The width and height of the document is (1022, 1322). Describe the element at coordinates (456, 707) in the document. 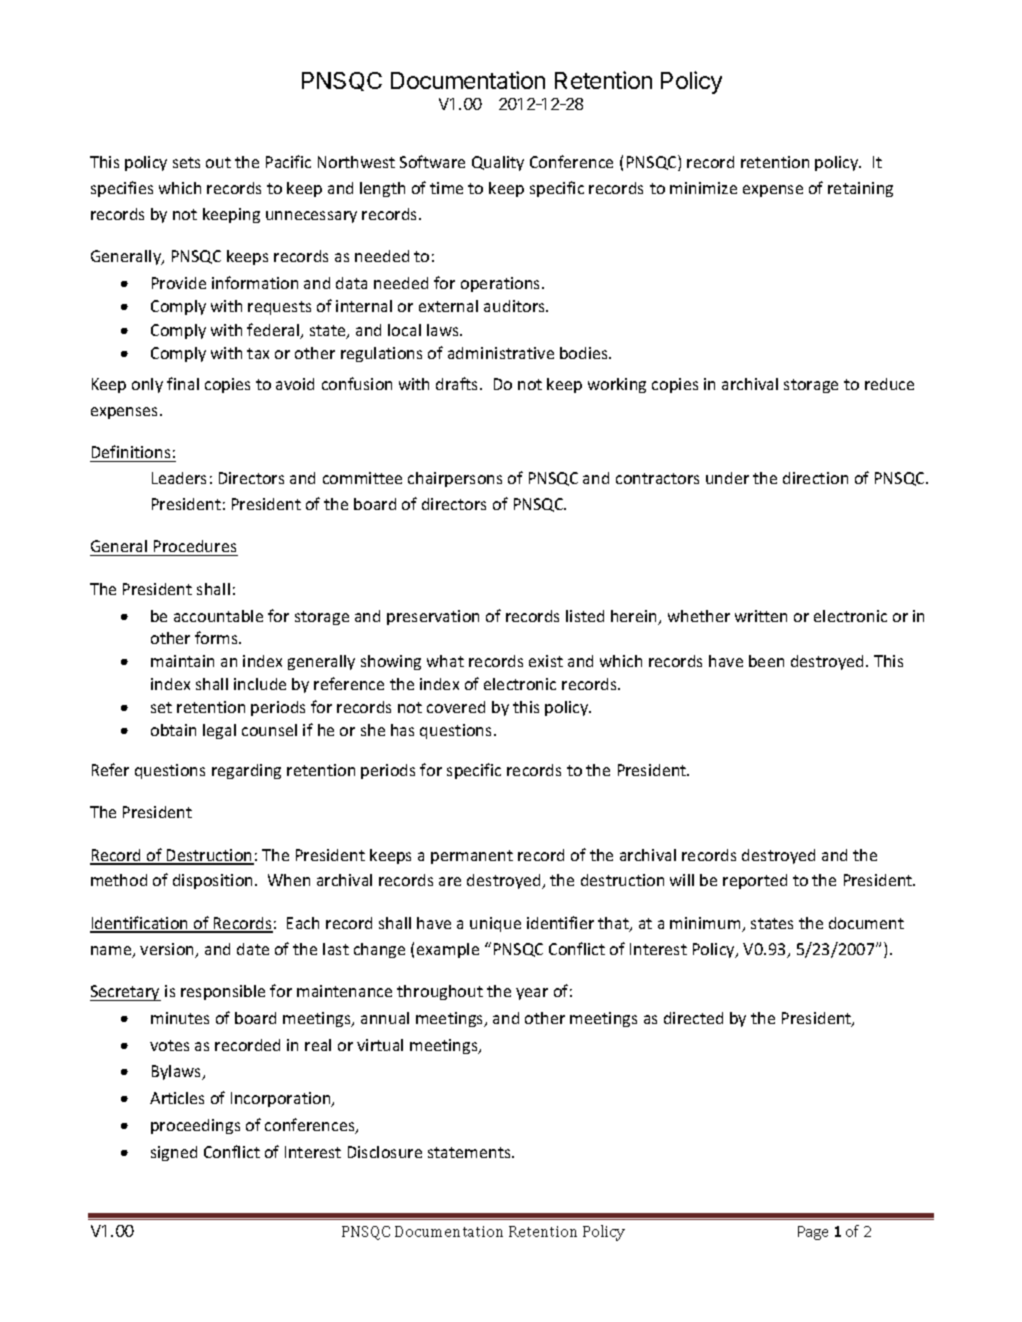

I see `covered` at that location.
